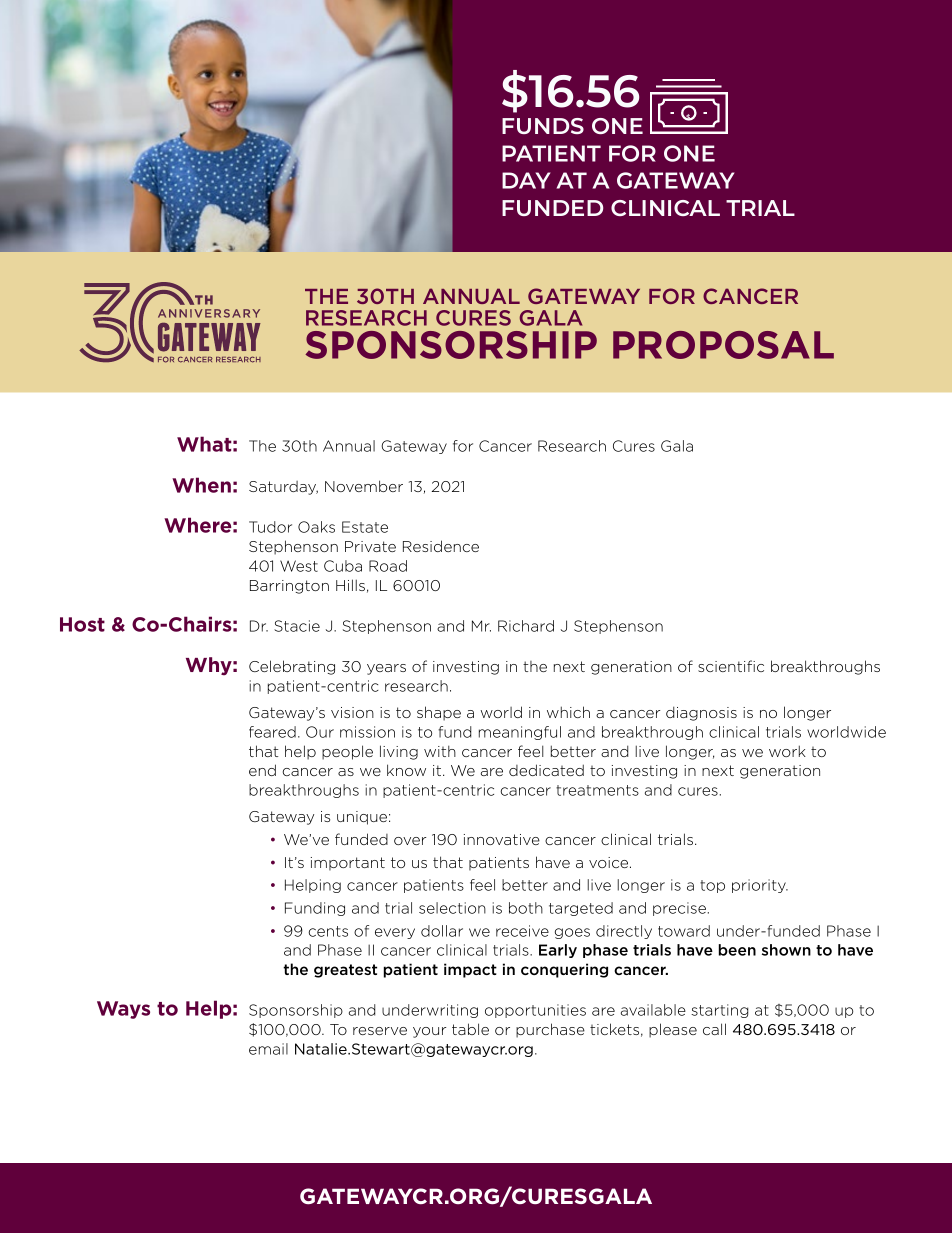  I want to click on over, so click(410, 841).
